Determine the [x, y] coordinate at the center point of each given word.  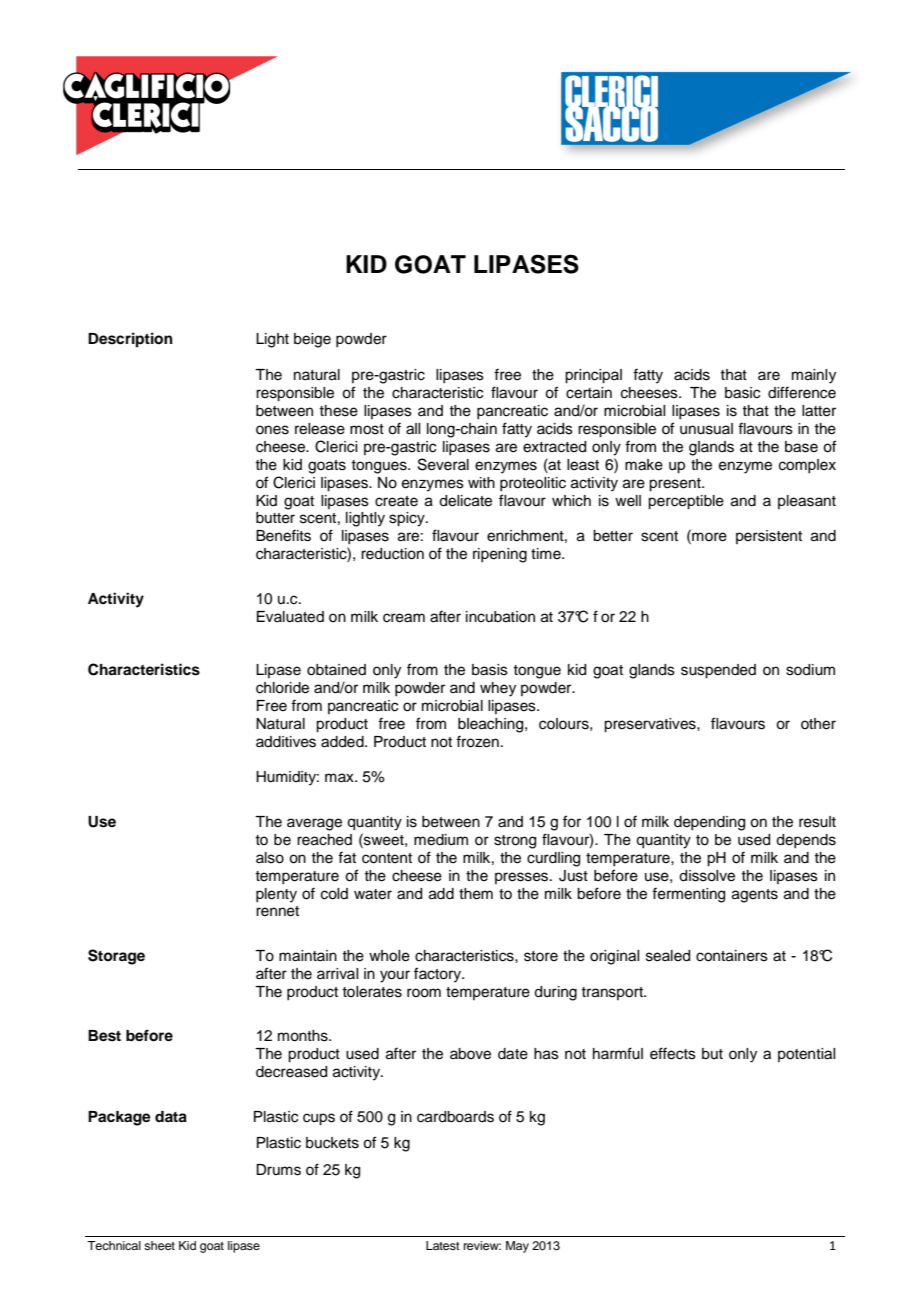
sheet [159, 1245]
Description [130, 340]
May [517, 1247]
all [413, 429]
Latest [443, 1245]
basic [742, 393]
